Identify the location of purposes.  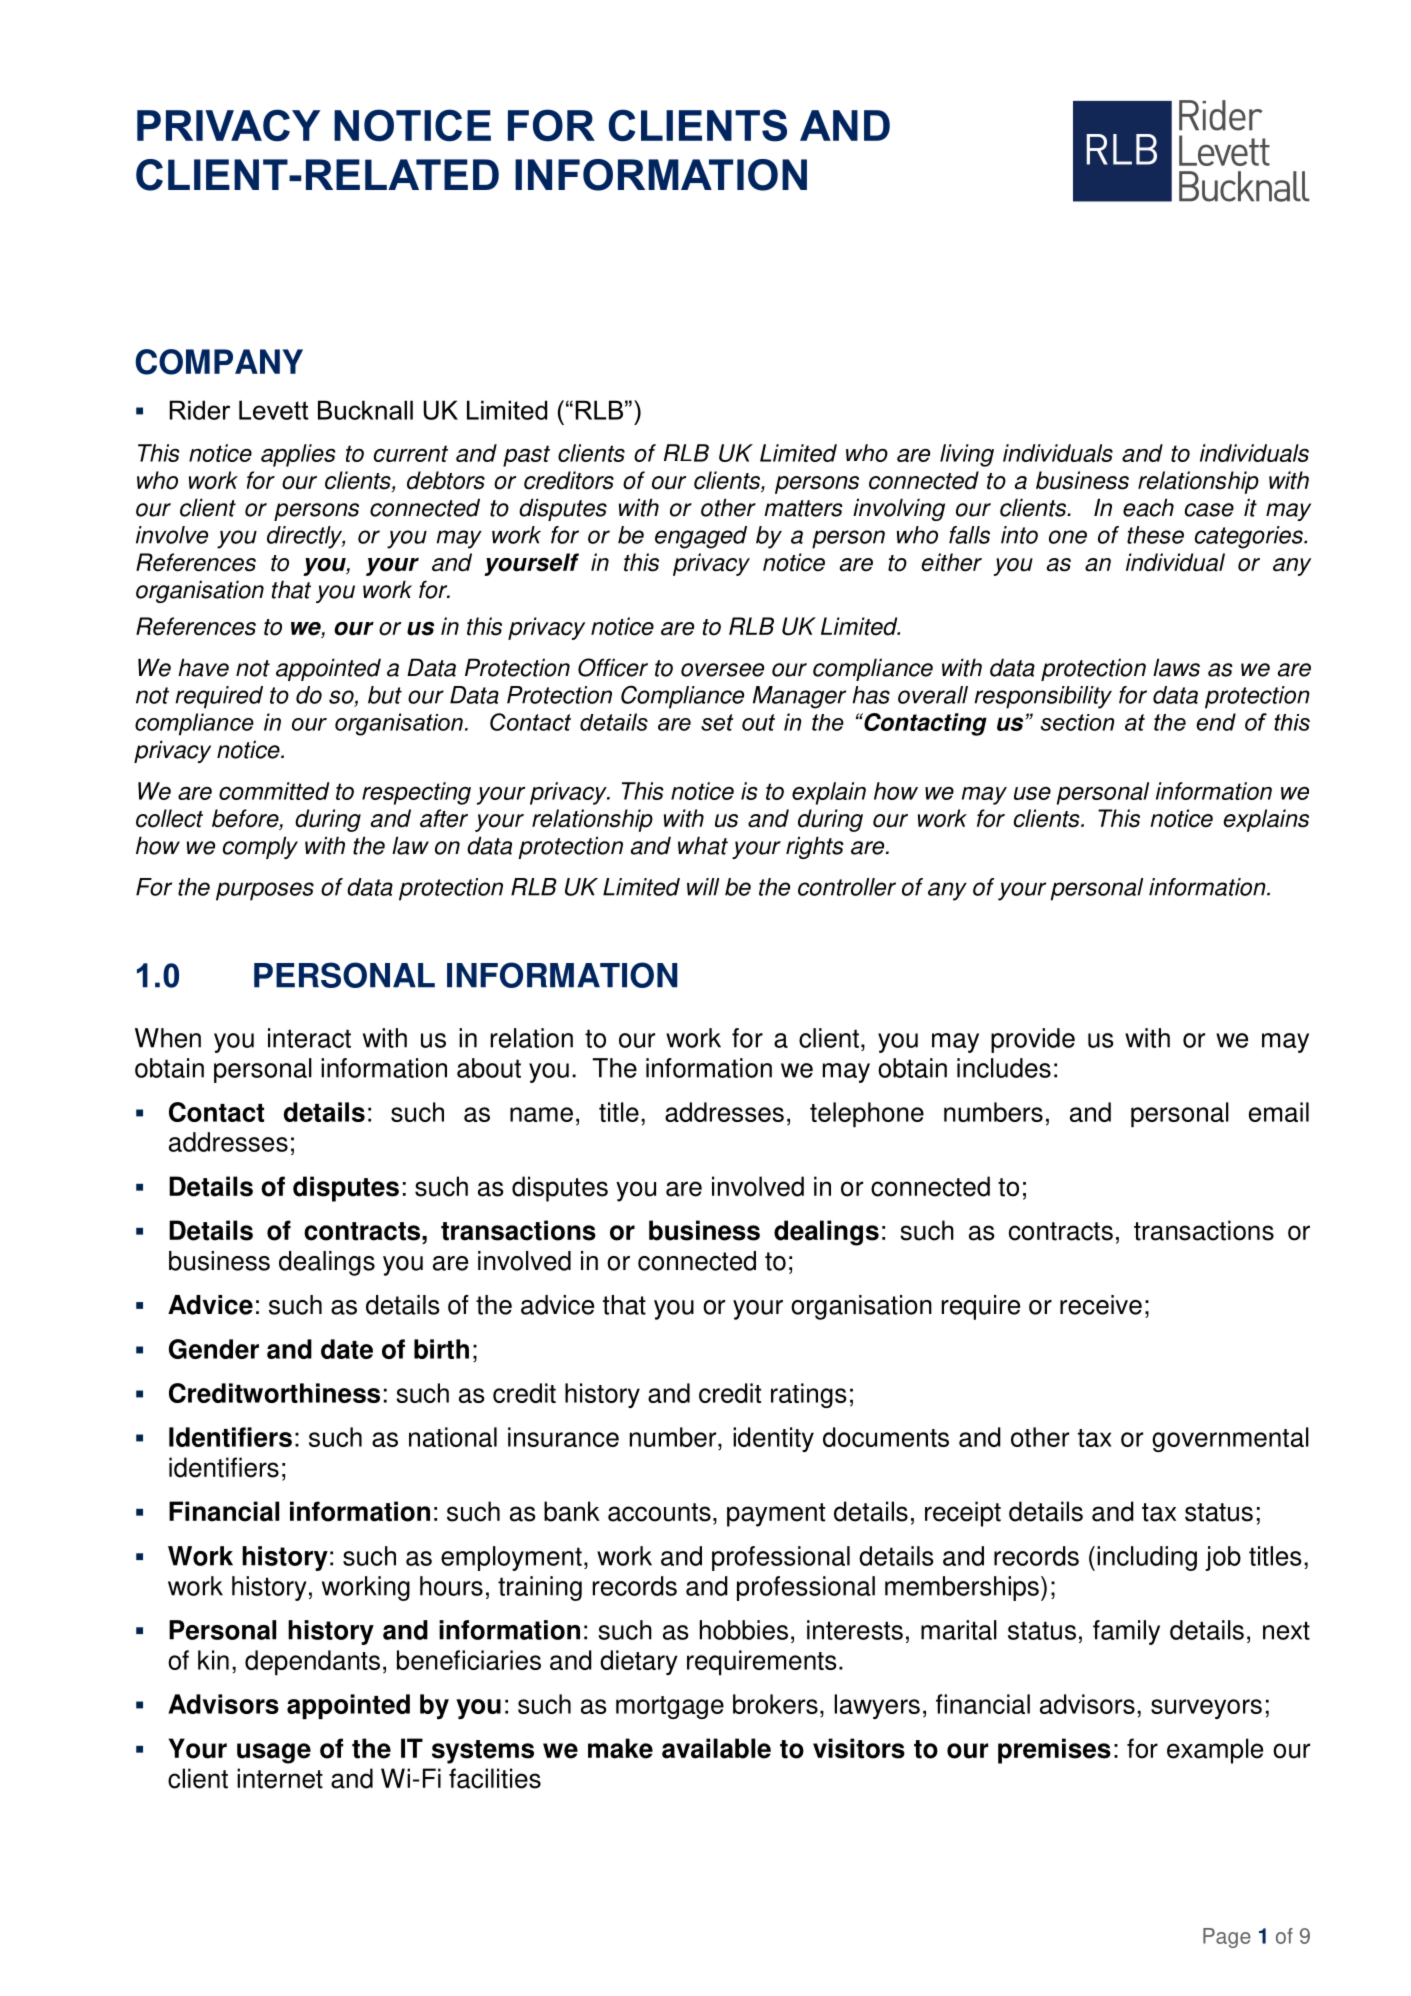
(265, 891).
